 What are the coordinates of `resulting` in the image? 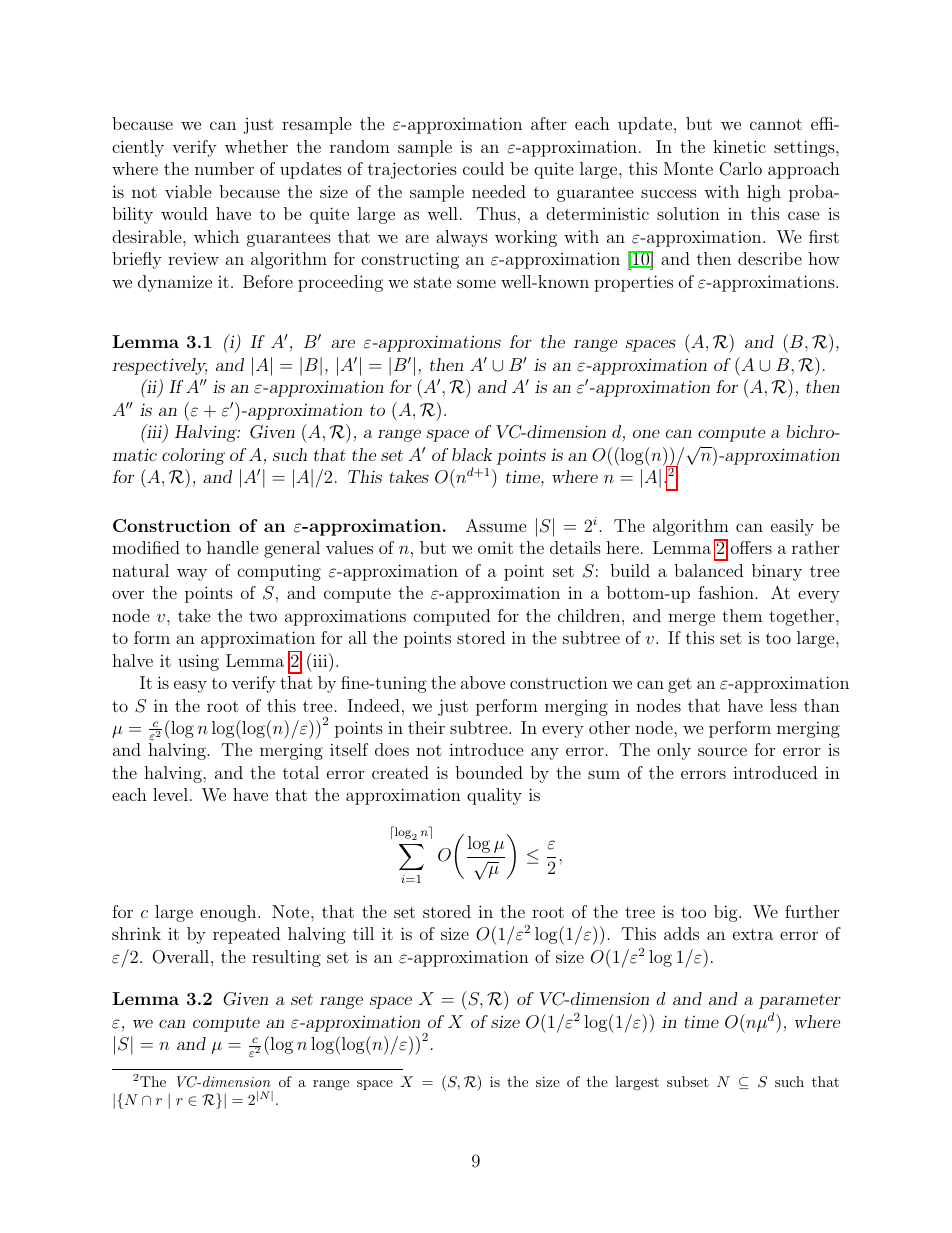 It's located at (286, 958).
